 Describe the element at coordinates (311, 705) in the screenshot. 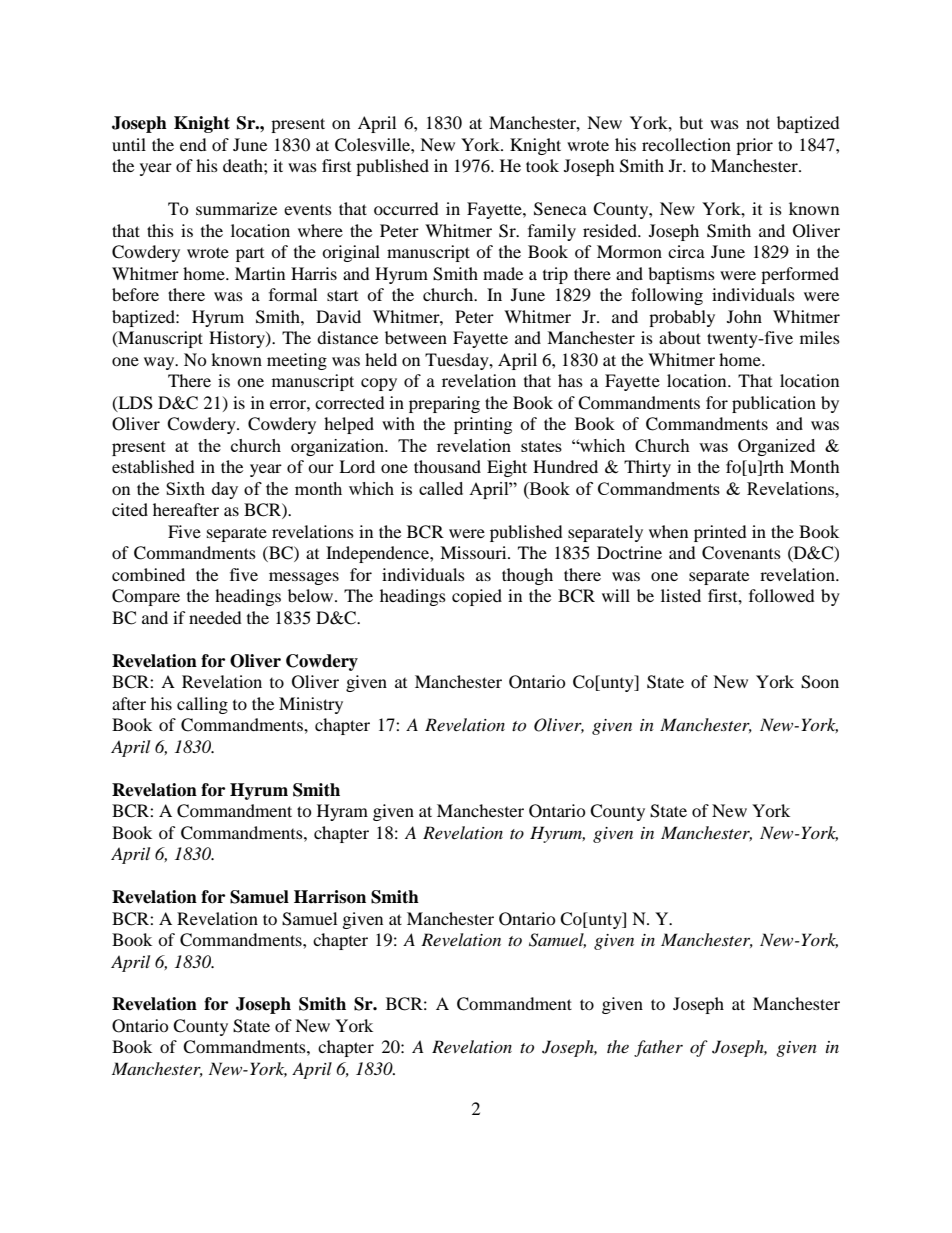

I see `Ministry` at that location.
